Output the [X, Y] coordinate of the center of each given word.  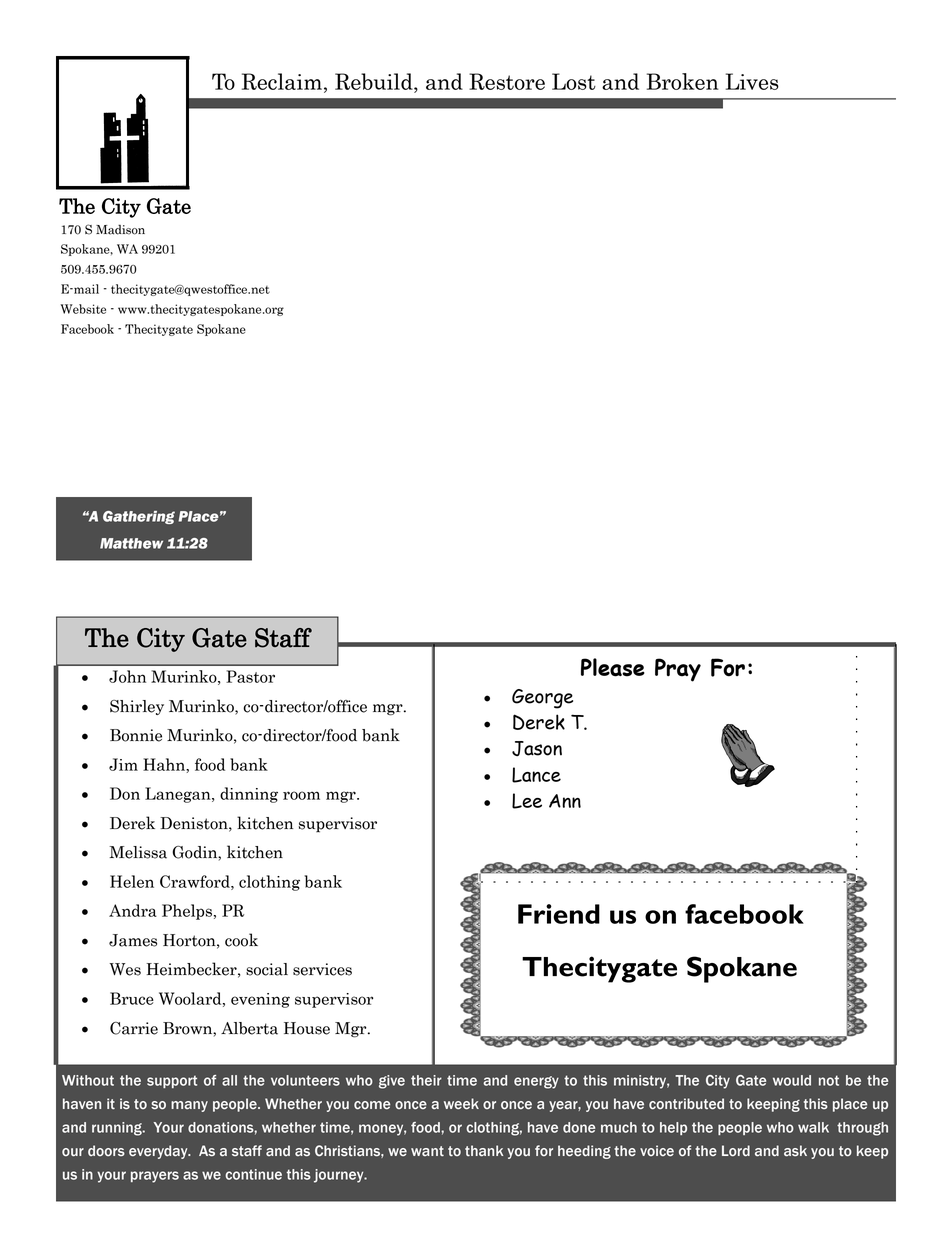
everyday [159, 1152]
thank [484, 1150]
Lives [752, 81]
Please [613, 667]
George [542, 699]
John [127, 676]
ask [795, 1150]
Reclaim [282, 81]
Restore [507, 81]
